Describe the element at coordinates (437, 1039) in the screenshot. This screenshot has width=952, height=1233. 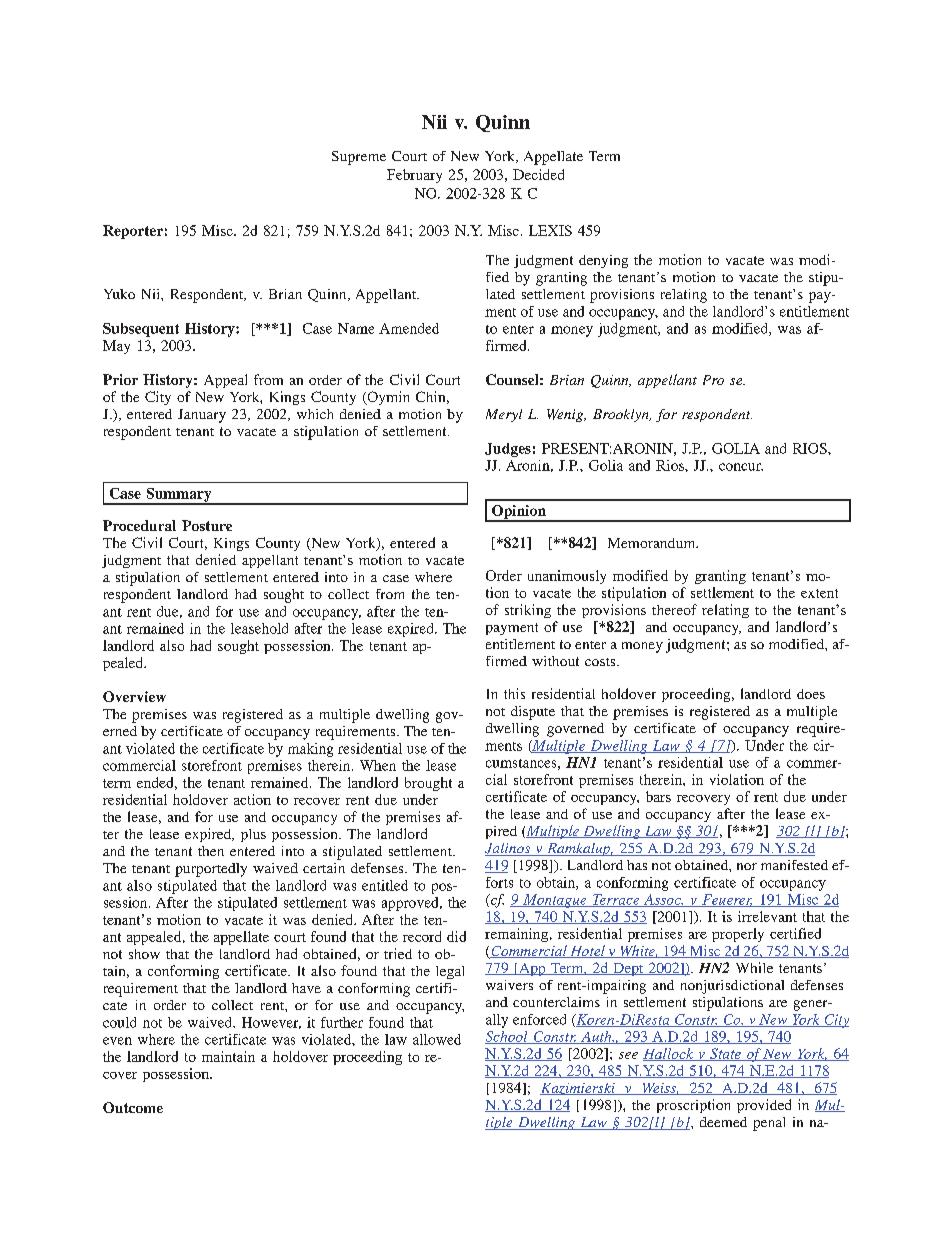
I see `allowed` at that location.
